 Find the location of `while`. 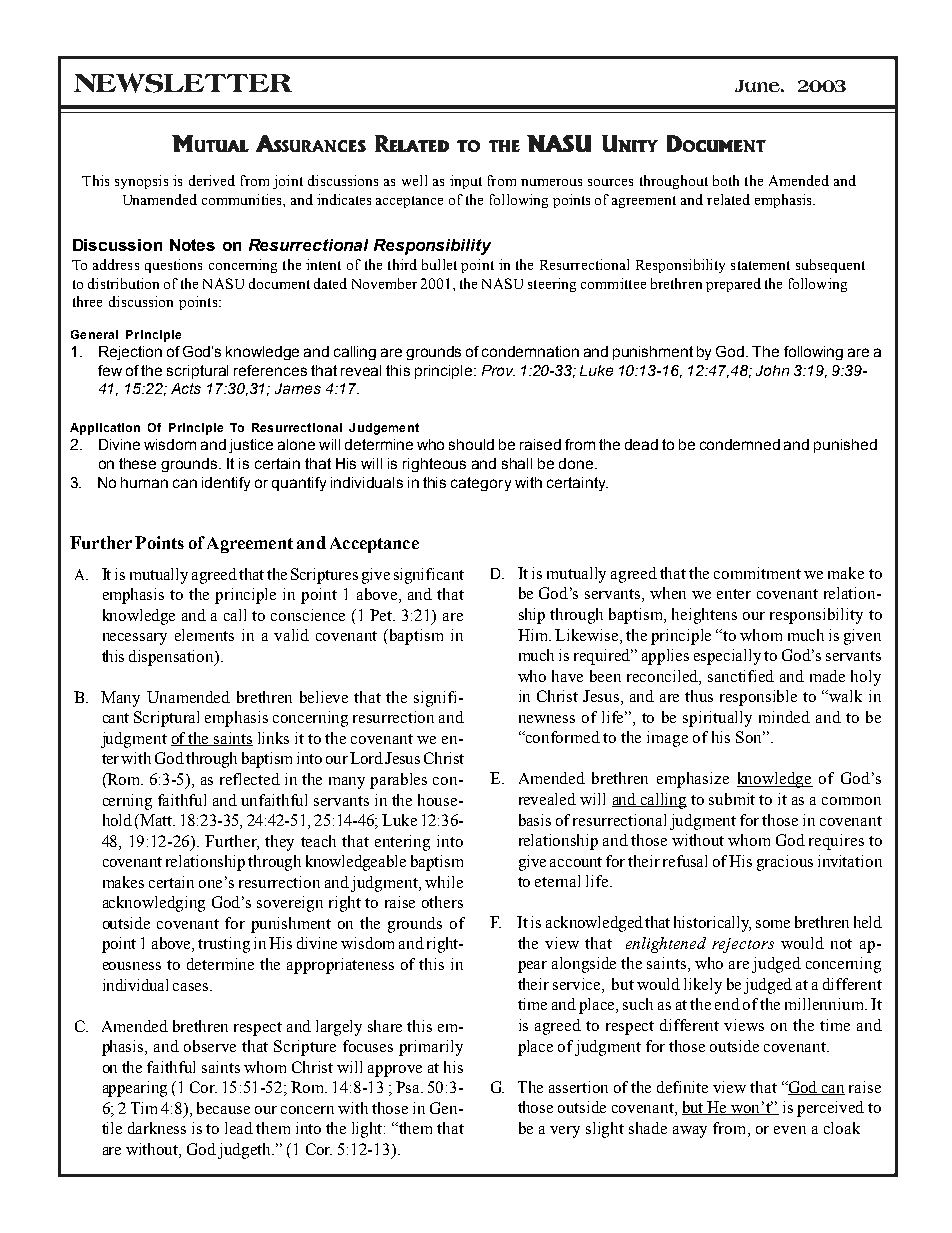

while is located at coordinates (444, 882).
